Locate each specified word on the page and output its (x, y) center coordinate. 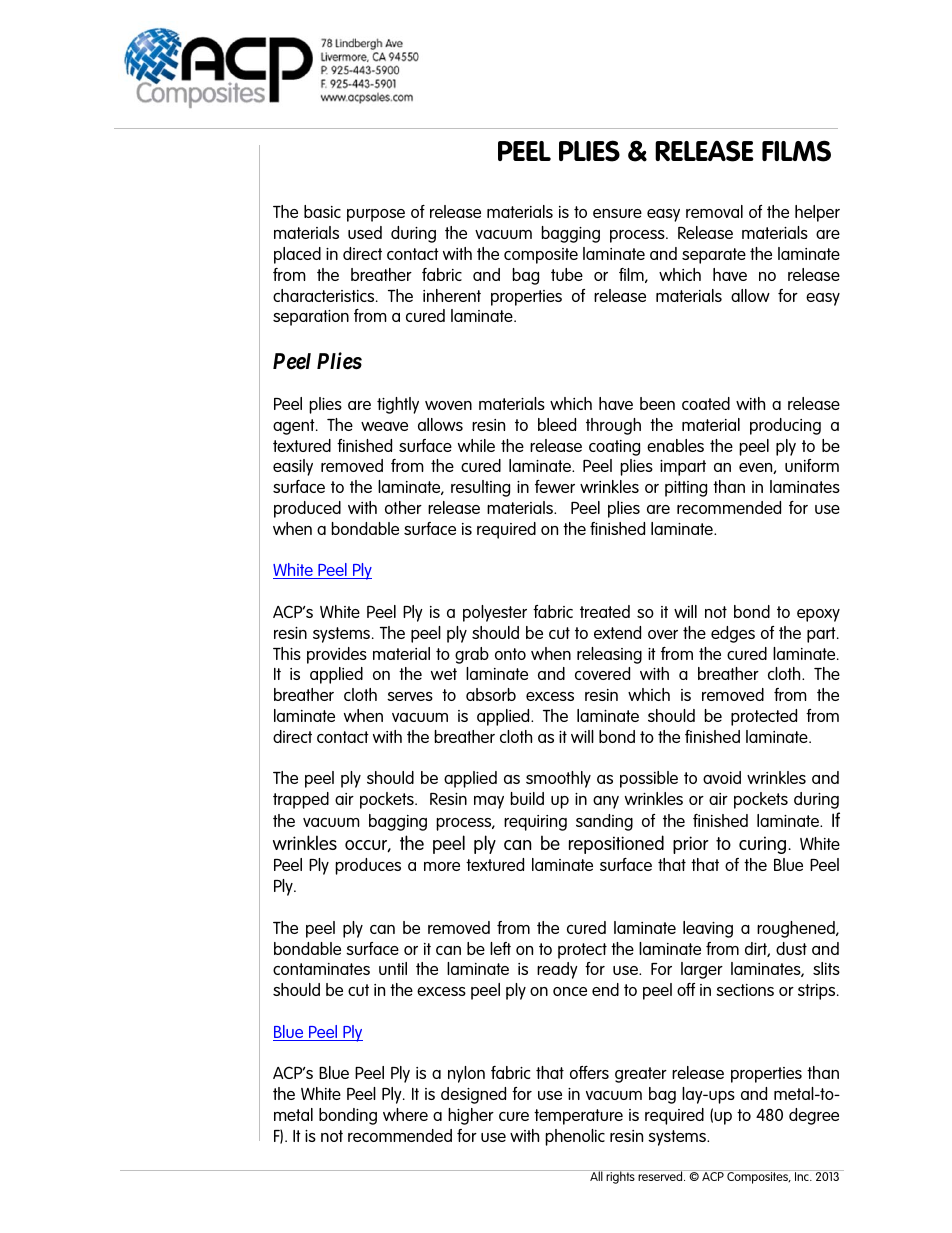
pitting (686, 489)
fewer (555, 486)
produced (307, 509)
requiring (535, 823)
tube (567, 274)
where (405, 1114)
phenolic (575, 1137)
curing (764, 845)
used (365, 232)
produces (368, 866)
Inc (803, 1176)
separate (714, 256)
